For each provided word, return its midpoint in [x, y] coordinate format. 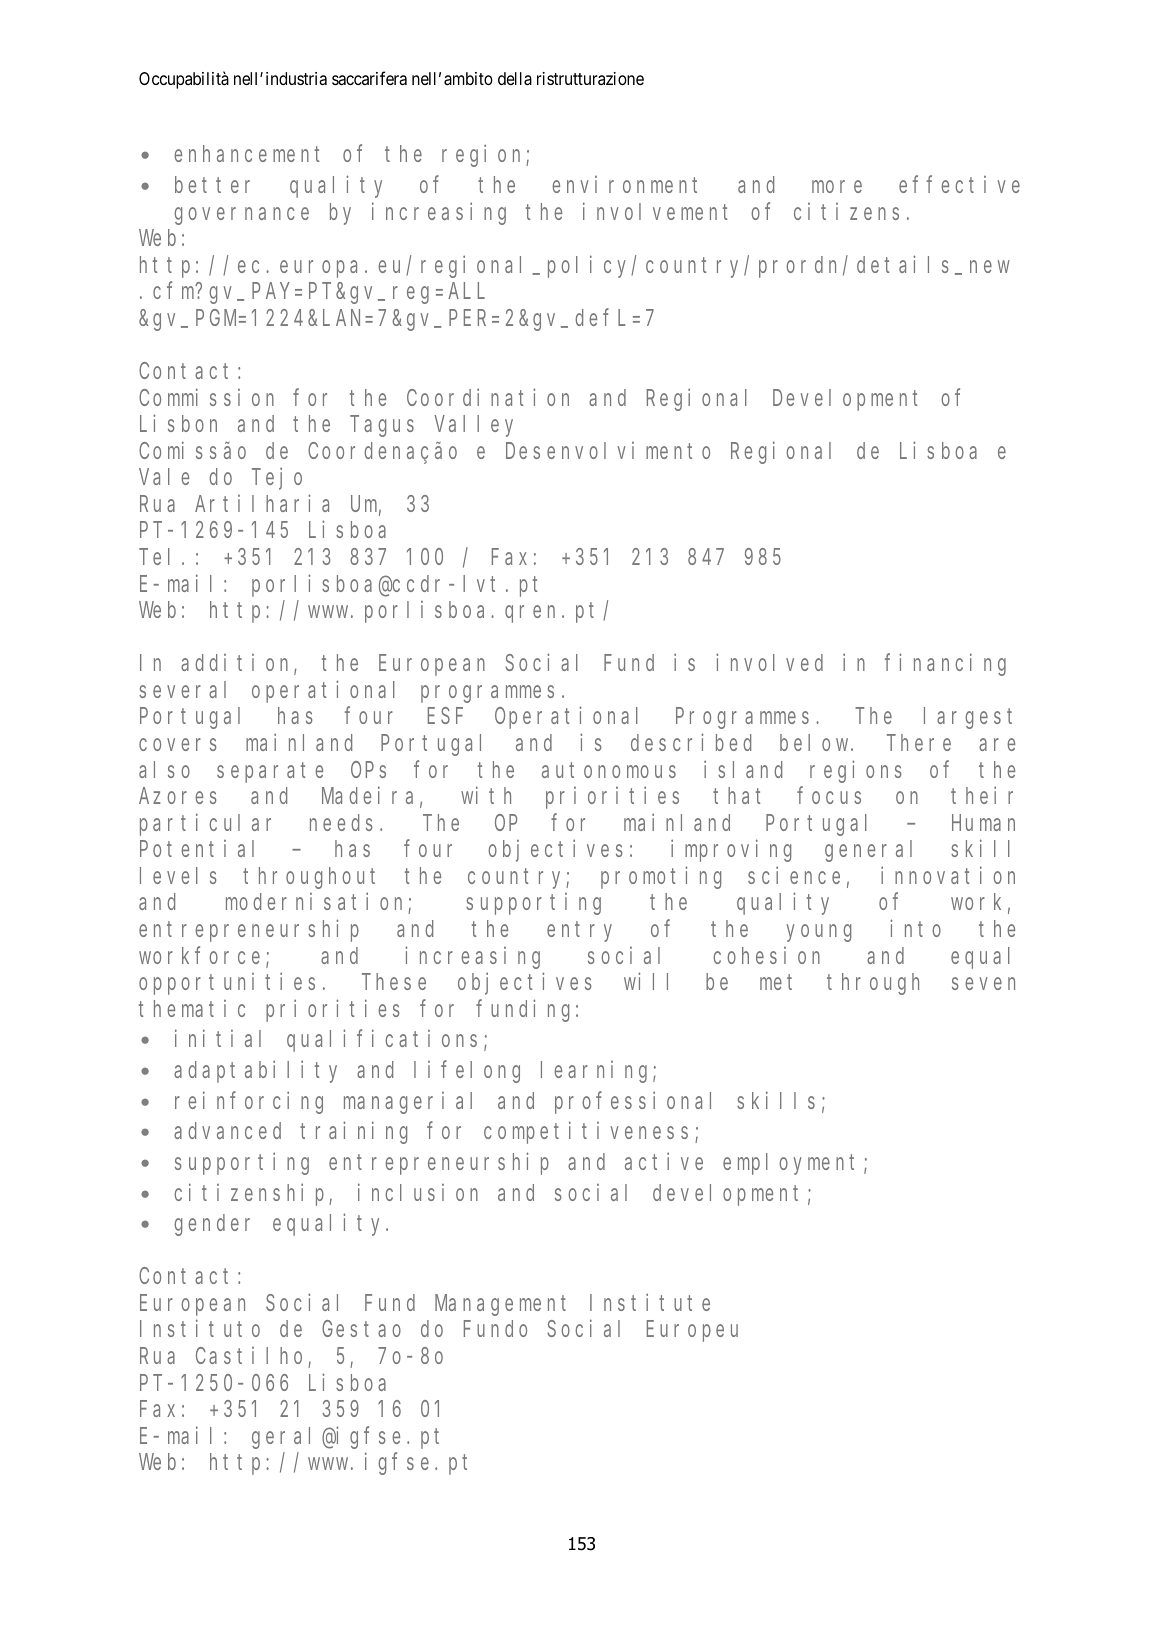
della [515, 79]
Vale [164, 477]
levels [178, 875]
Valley [473, 426]
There [919, 742]
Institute [650, 1302]
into [915, 928]
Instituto [200, 1328]
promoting [661, 878]
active [664, 1161]
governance [241, 216]
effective [959, 184]
